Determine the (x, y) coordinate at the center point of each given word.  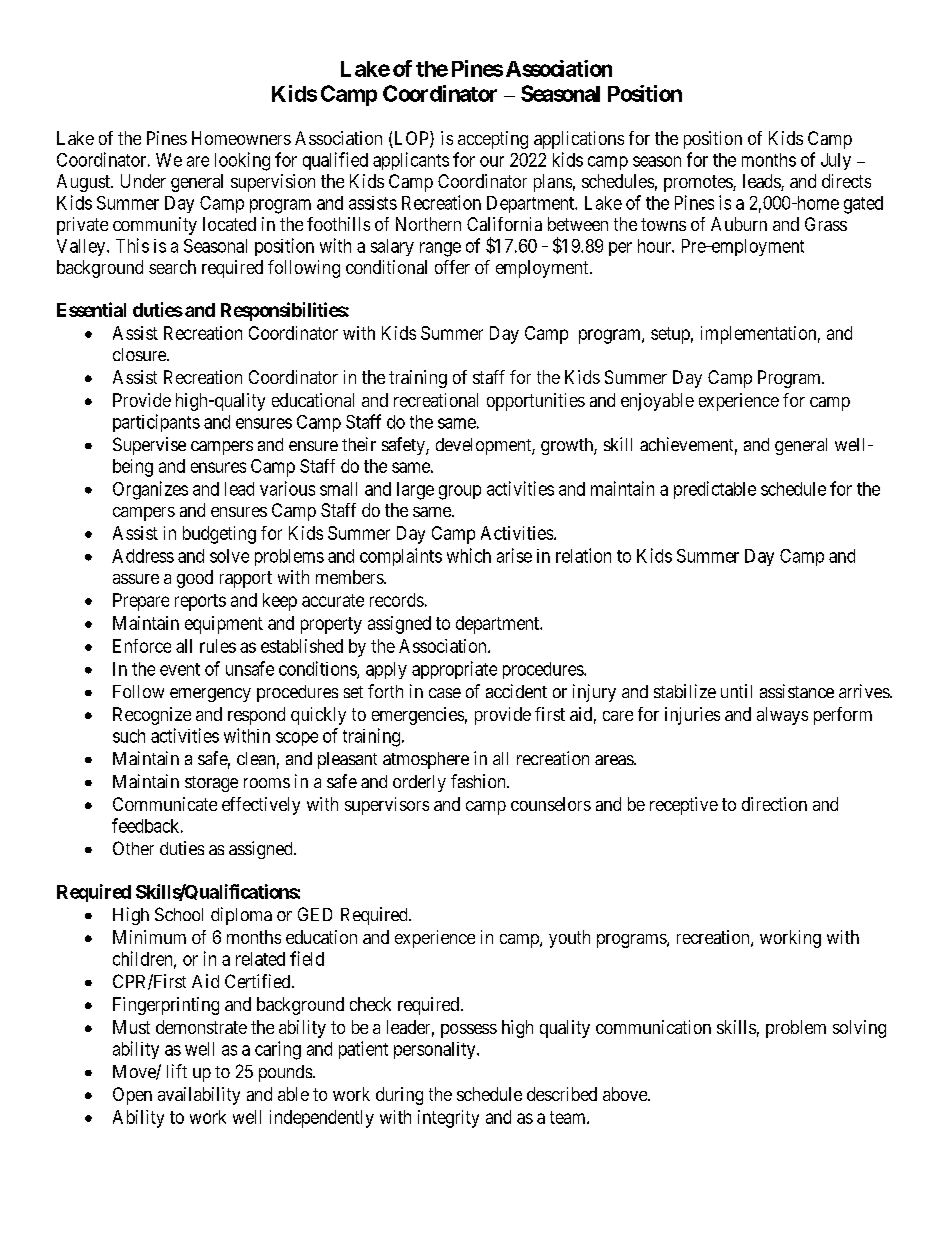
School (179, 914)
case (445, 693)
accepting (493, 140)
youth (569, 939)
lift (177, 1071)
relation (583, 555)
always (782, 716)
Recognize (152, 716)
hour (655, 246)
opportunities (536, 402)
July (836, 161)
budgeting (219, 535)
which (469, 555)
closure (140, 354)
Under (143, 181)
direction (774, 804)
